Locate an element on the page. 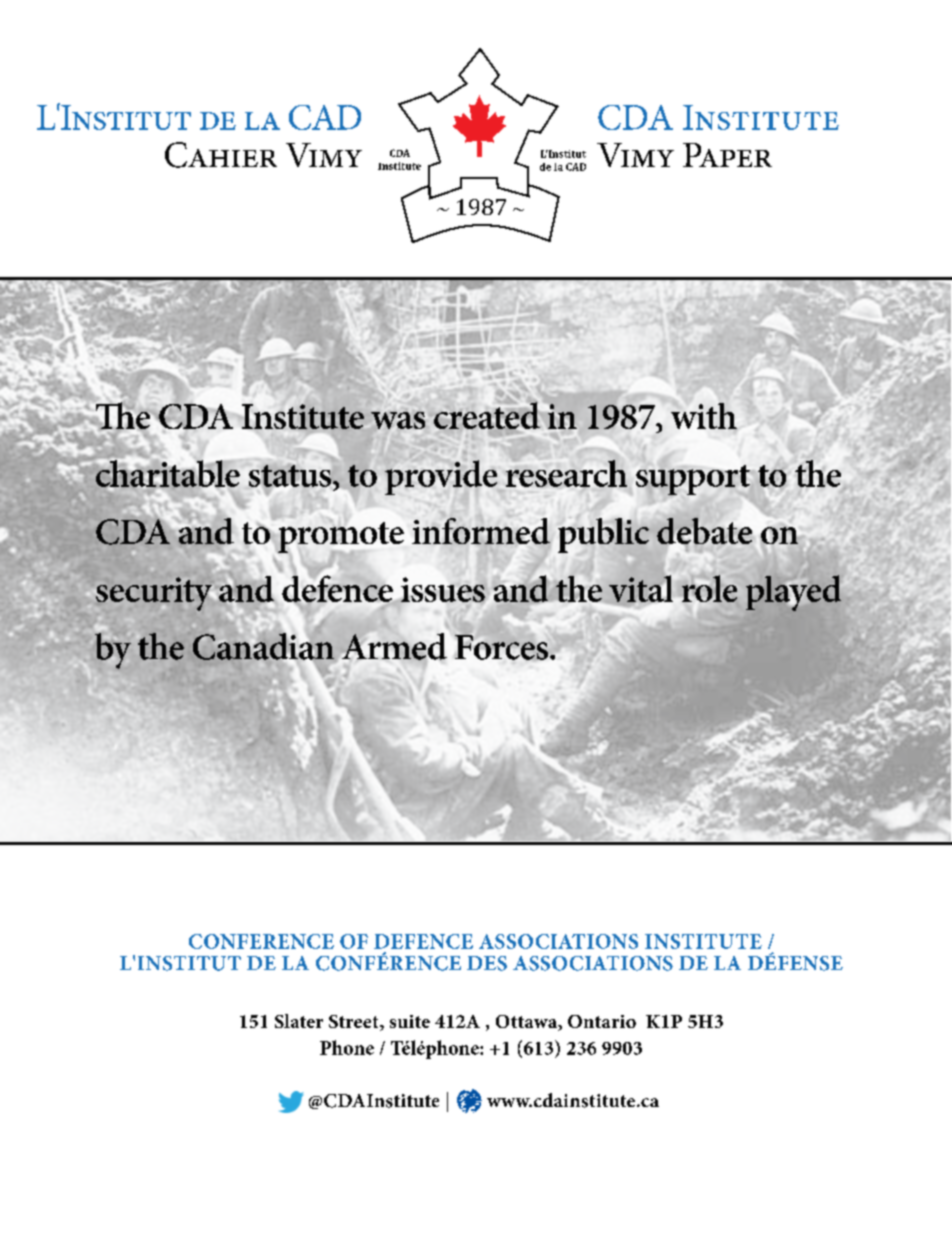 The width and height of the page is (952, 1233). support is located at coordinates (693, 480).
